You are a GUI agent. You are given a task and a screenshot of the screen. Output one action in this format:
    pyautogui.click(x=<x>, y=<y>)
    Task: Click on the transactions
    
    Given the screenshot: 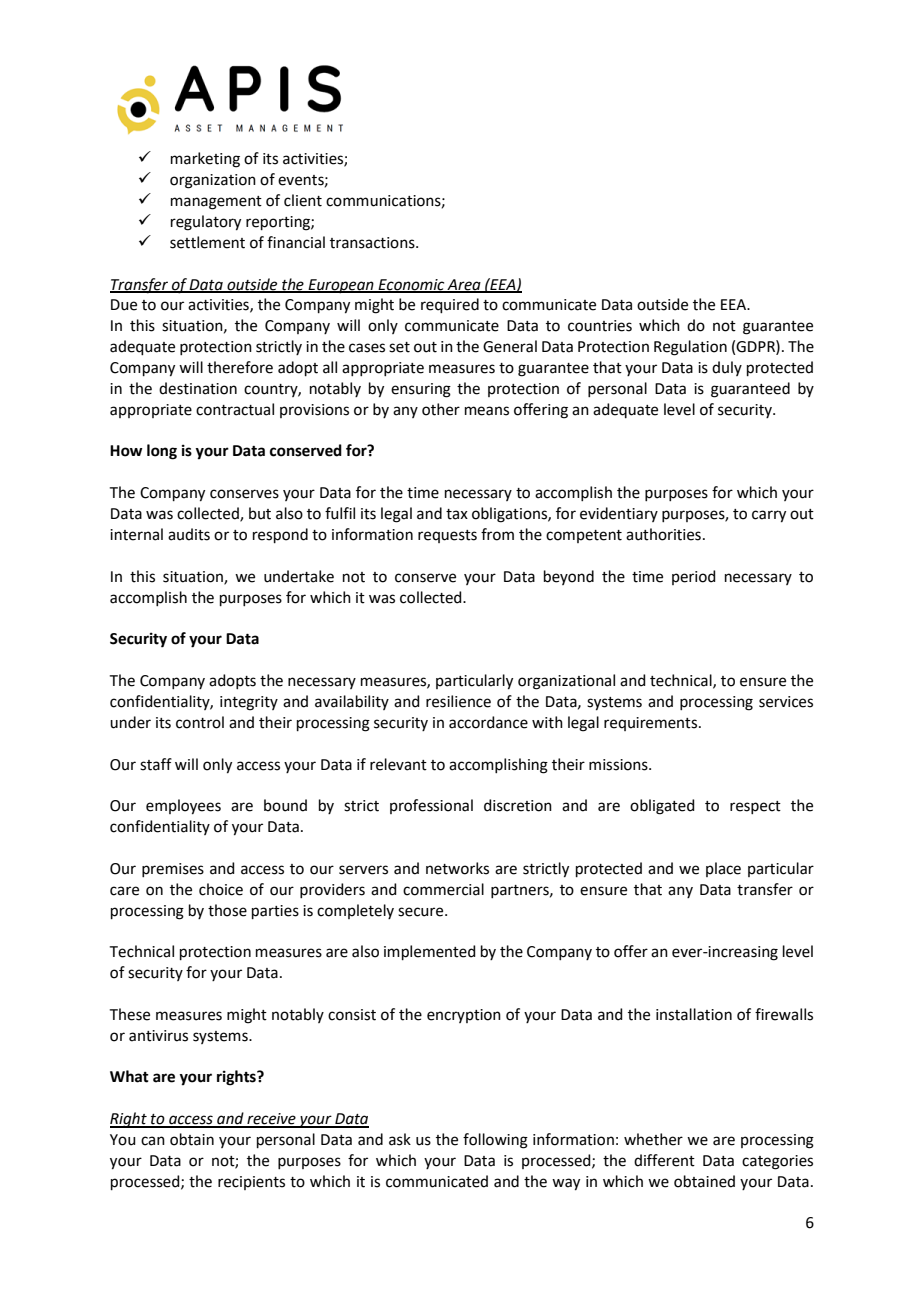 What is the action you would take?
    pyautogui.click(x=373, y=243)
